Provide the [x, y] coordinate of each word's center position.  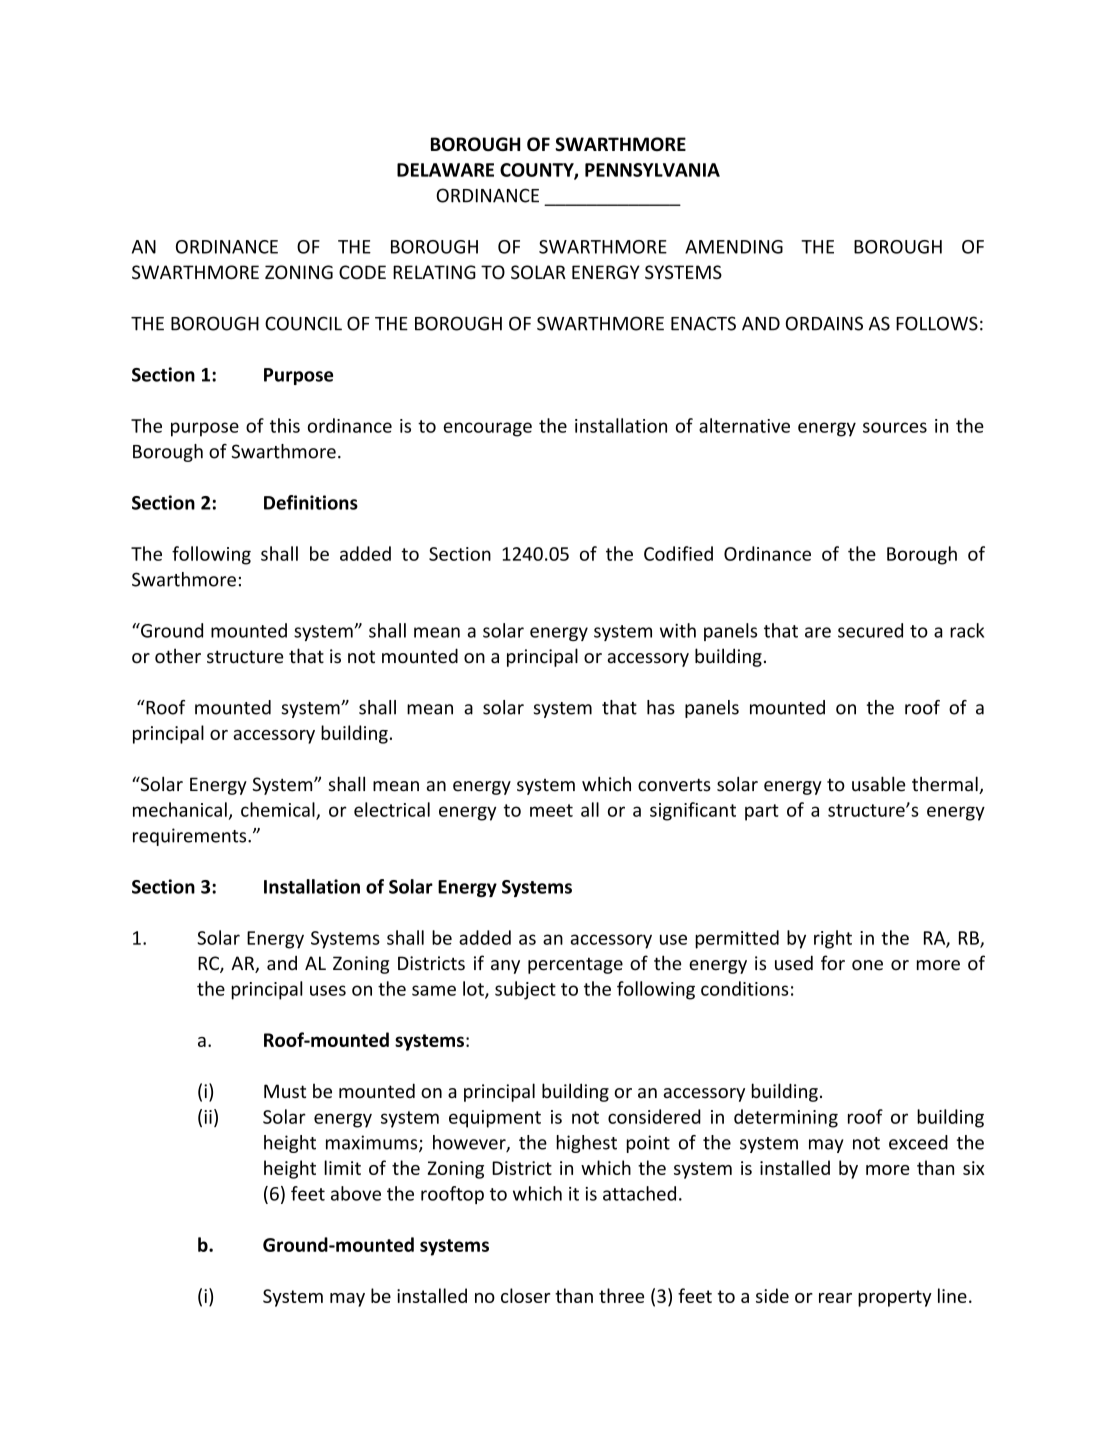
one [867, 965]
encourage [488, 429]
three [621, 1295]
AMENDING [734, 247]
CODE [362, 272]
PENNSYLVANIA [652, 170]
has [661, 707]
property [895, 1298]
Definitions [311, 502]
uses [328, 990]
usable [878, 784]
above [356, 1193]
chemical [279, 810]
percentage [575, 965]
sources [895, 427]
